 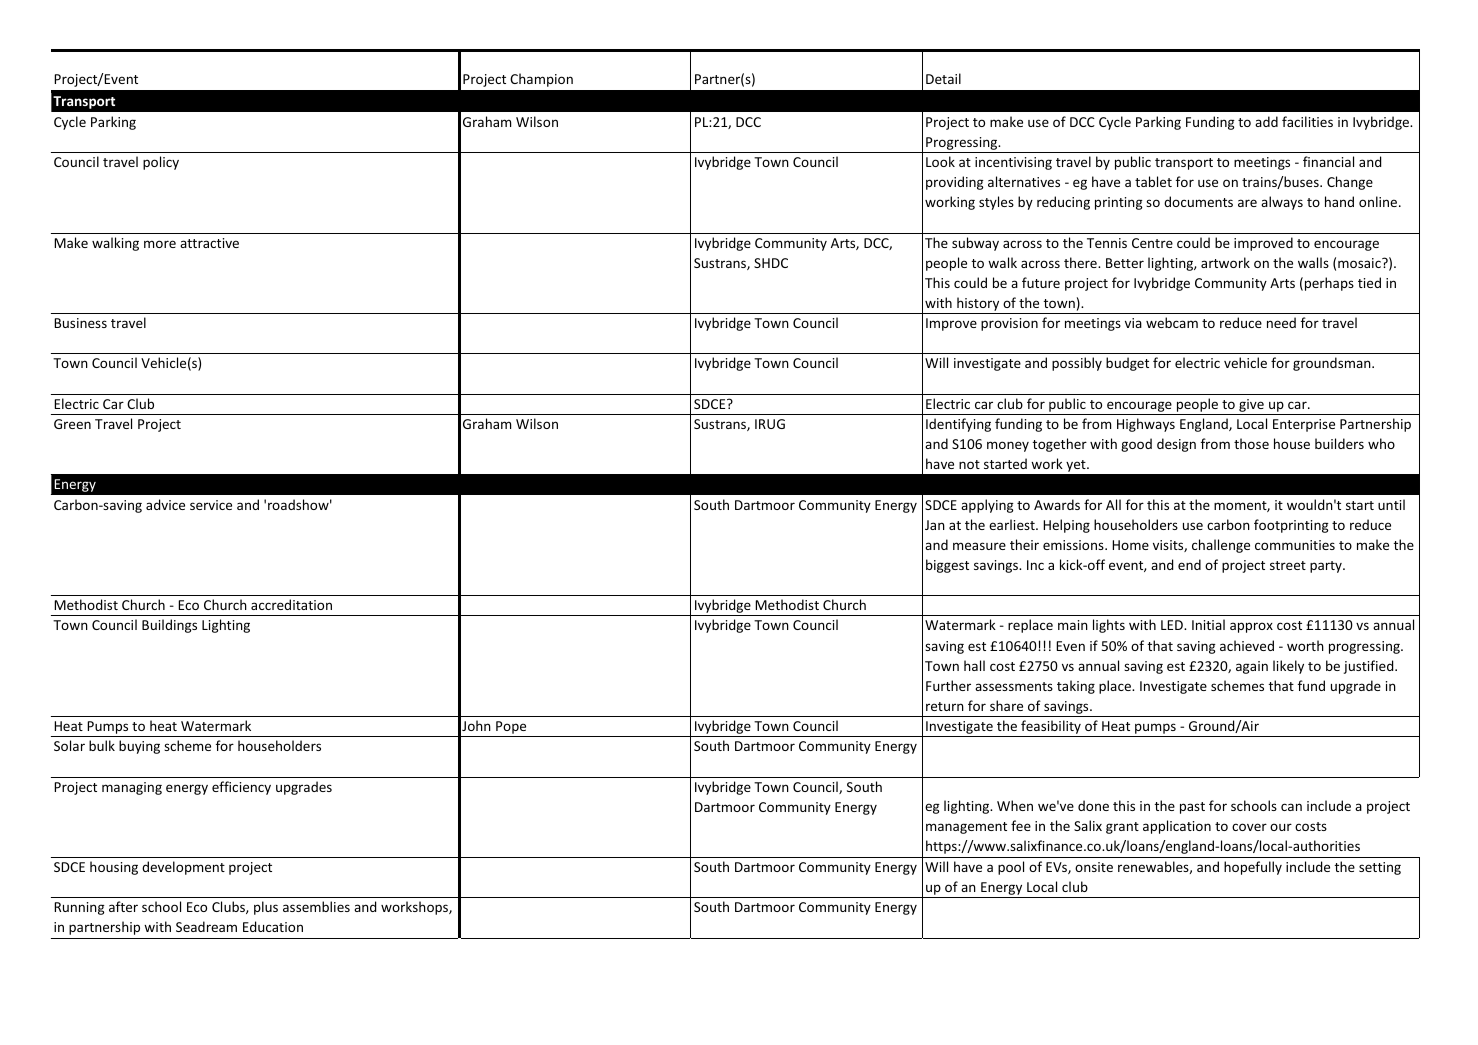 What do you see at coordinates (1295, 545) in the screenshot?
I see `communities` at bounding box center [1295, 545].
